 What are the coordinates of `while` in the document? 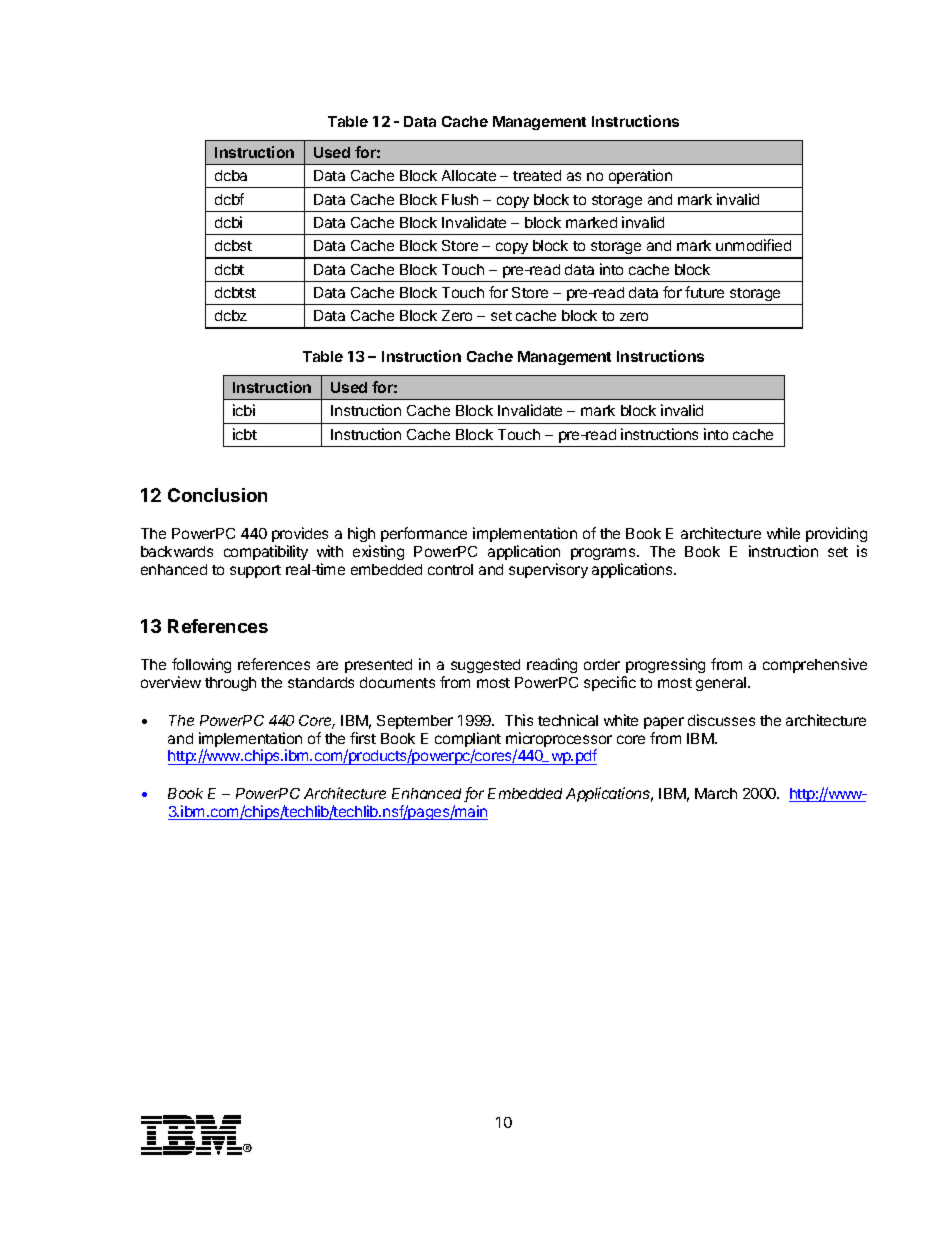 It's located at (783, 533).
